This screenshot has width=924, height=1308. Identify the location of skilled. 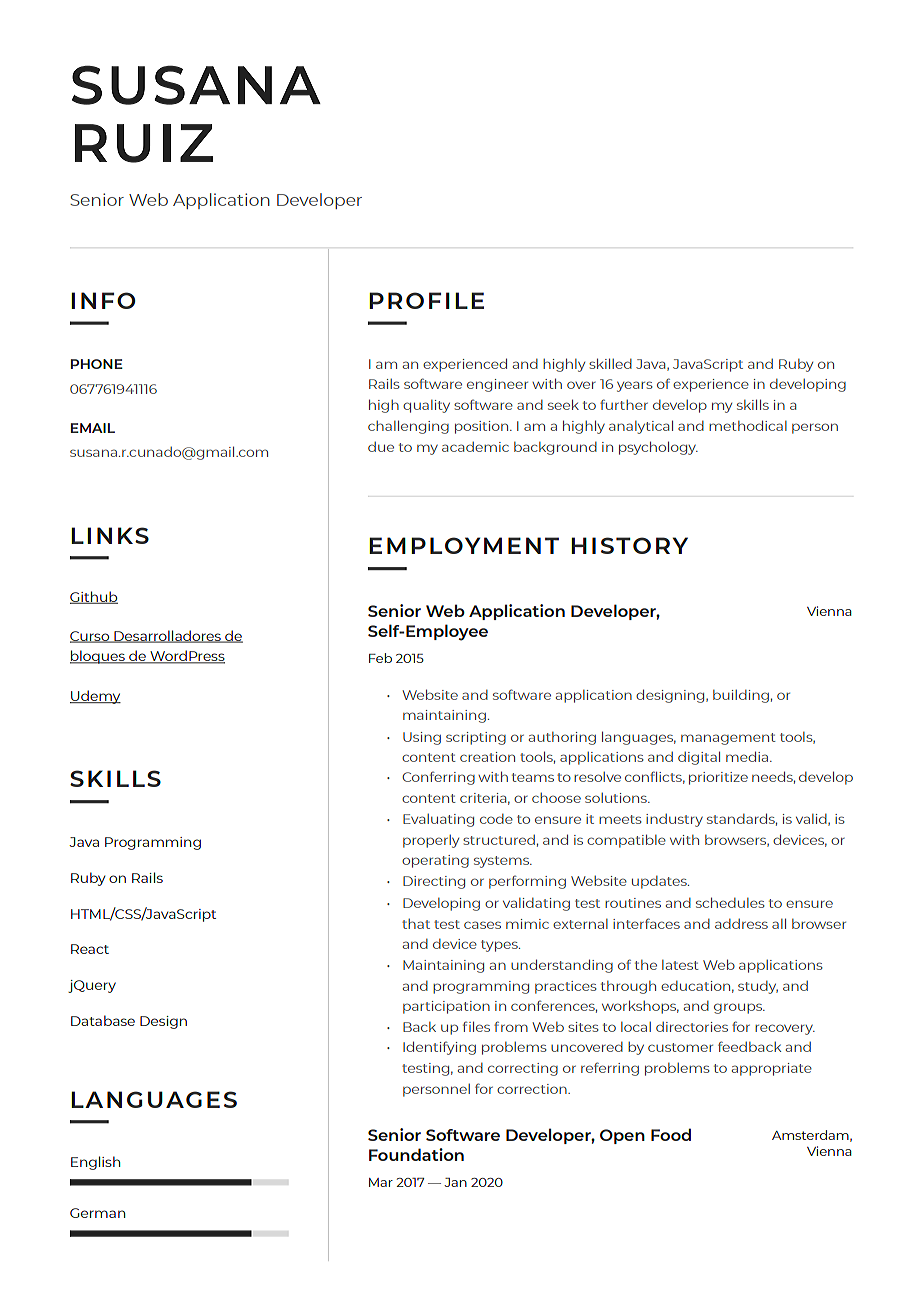
(610, 363).
